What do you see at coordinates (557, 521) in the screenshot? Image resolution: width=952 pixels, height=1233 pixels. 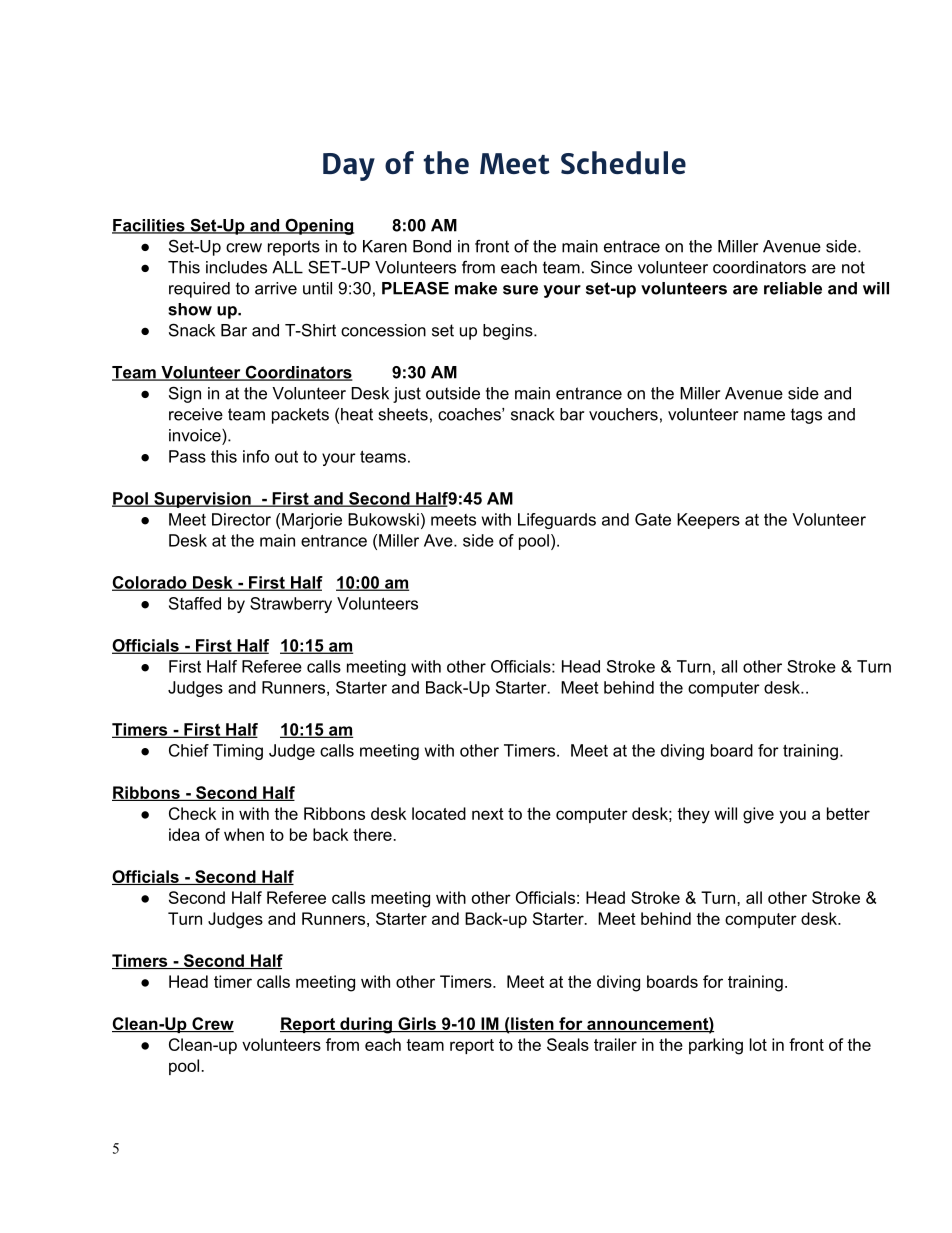 I see `Lifeguards` at bounding box center [557, 521].
